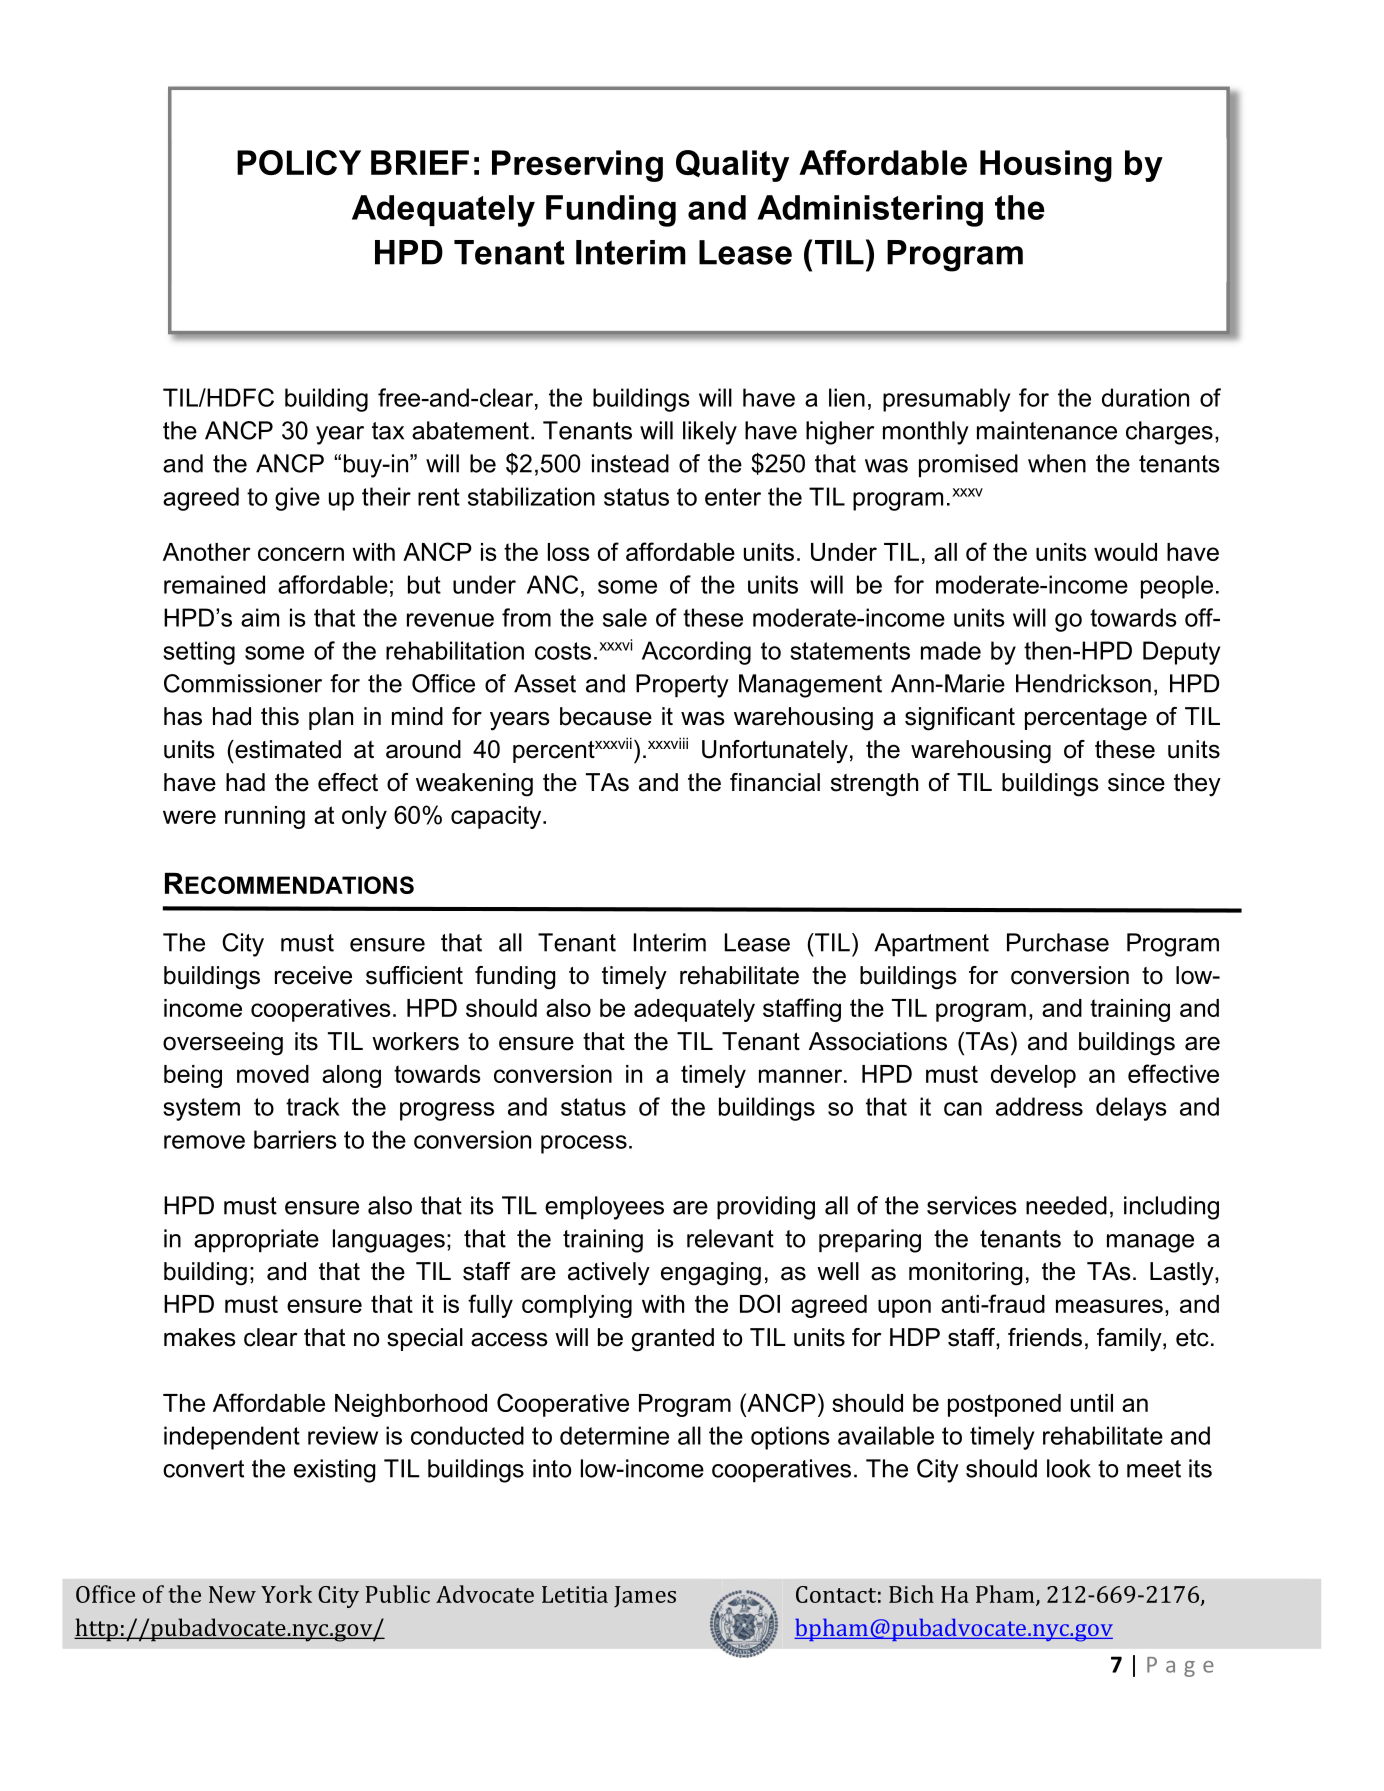 Image resolution: width=1384 pixels, height=1791 pixels. Describe the element at coordinates (299, 162) in the document. I see `POLICY` at that location.
